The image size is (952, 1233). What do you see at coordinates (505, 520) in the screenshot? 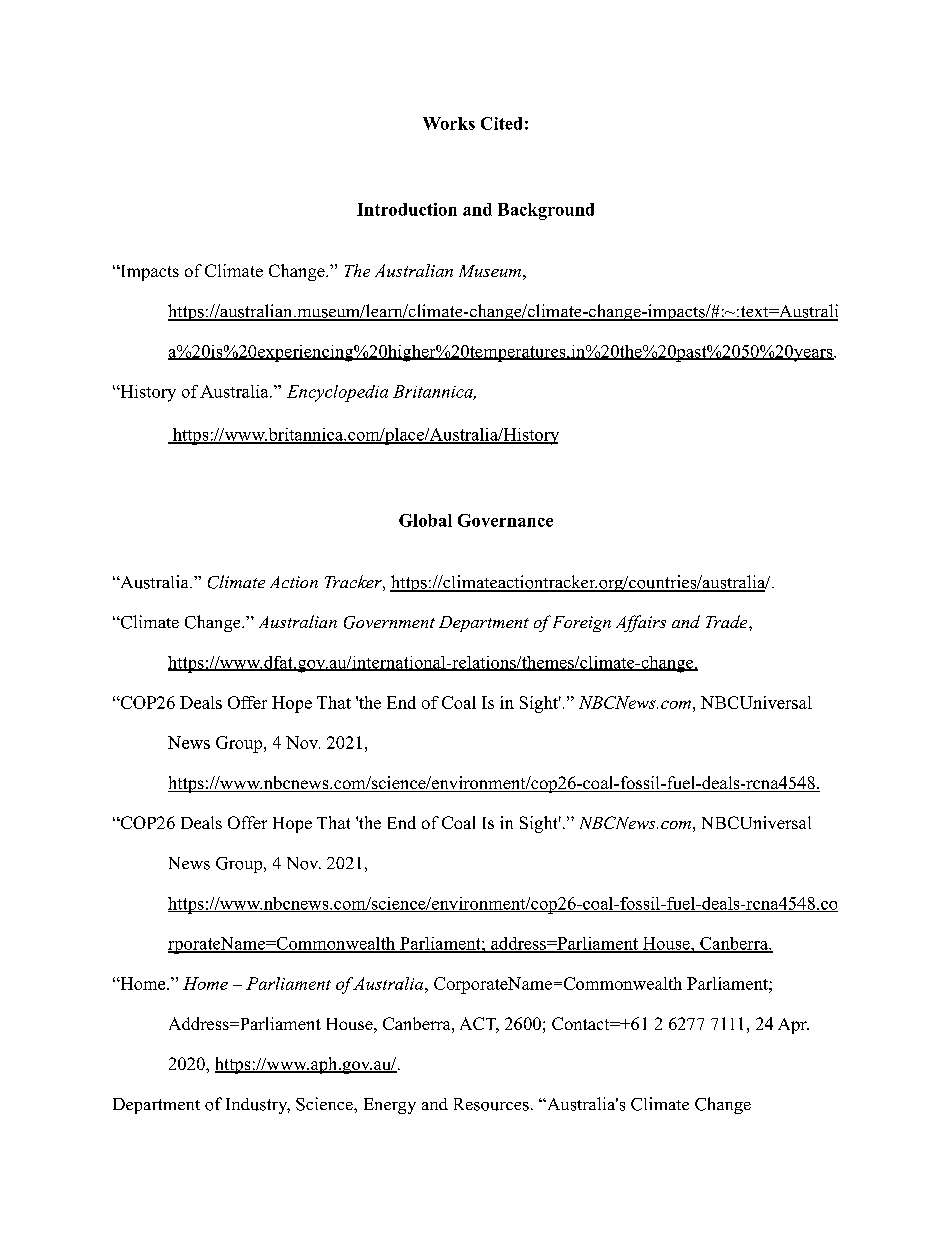
I see `Governance` at bounding box center [505, 520].
